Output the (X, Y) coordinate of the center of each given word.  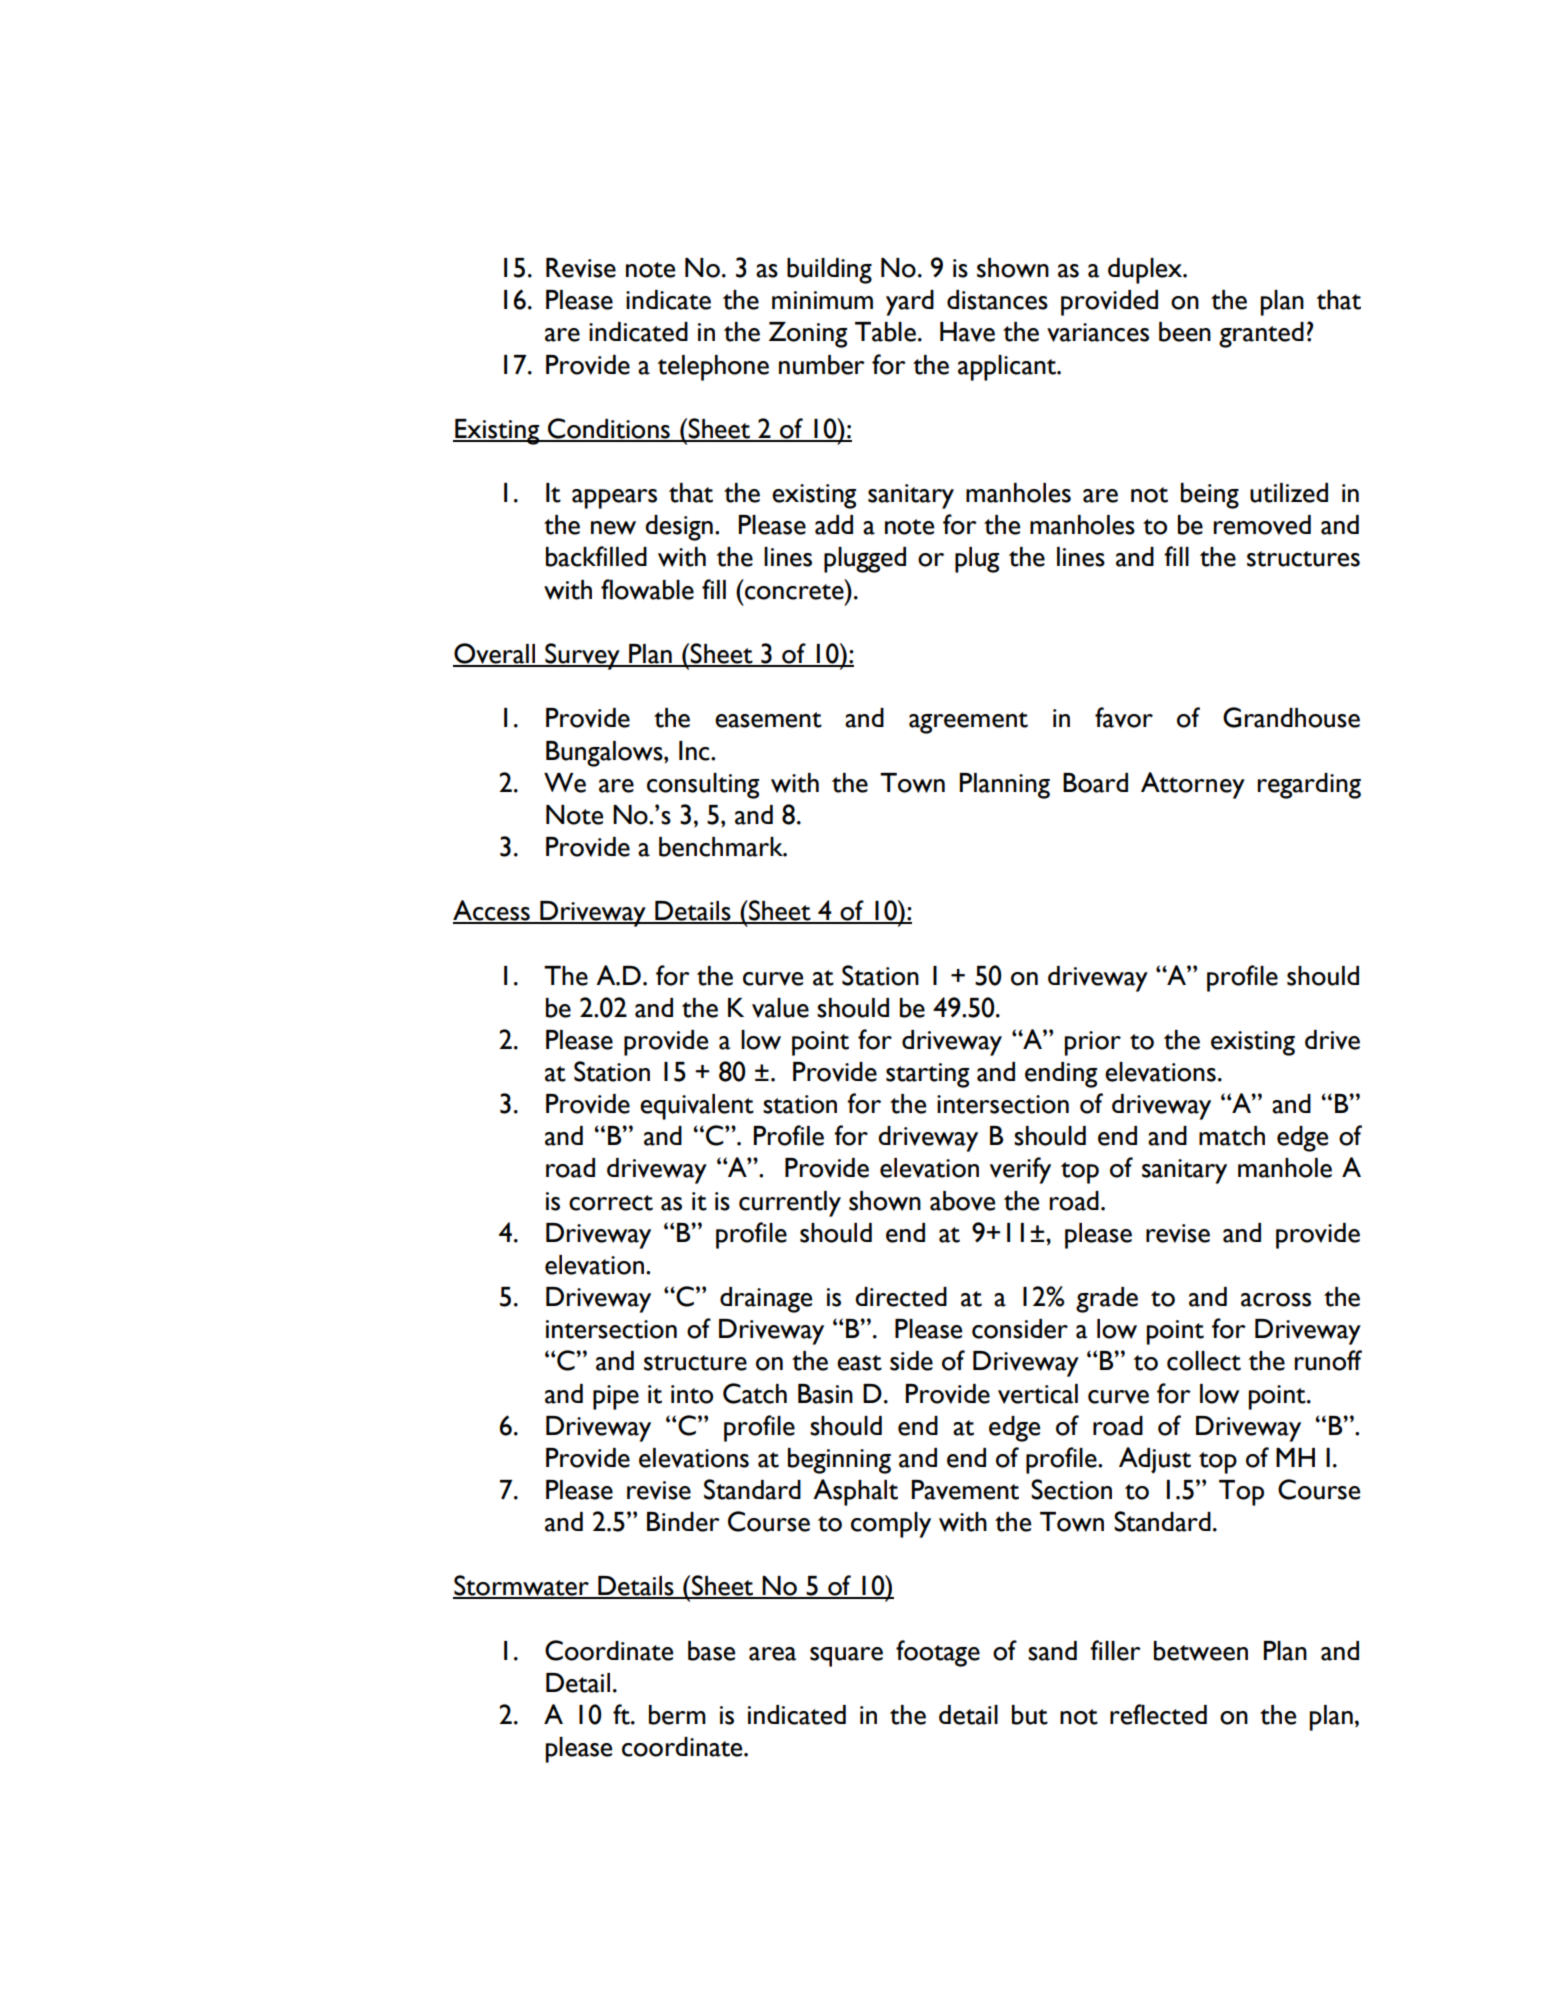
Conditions (609, 429)
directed (901, 1297)
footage (938, 1653)
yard (910, 303)
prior (1093, 1043)
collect (1204, 1361)
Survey (582, 656)
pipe (616, 1397)
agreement (968, 723)
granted (1261, 335)
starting (927, 1075)
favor (1124, 717)
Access (492, 911)
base (711, 1651)
